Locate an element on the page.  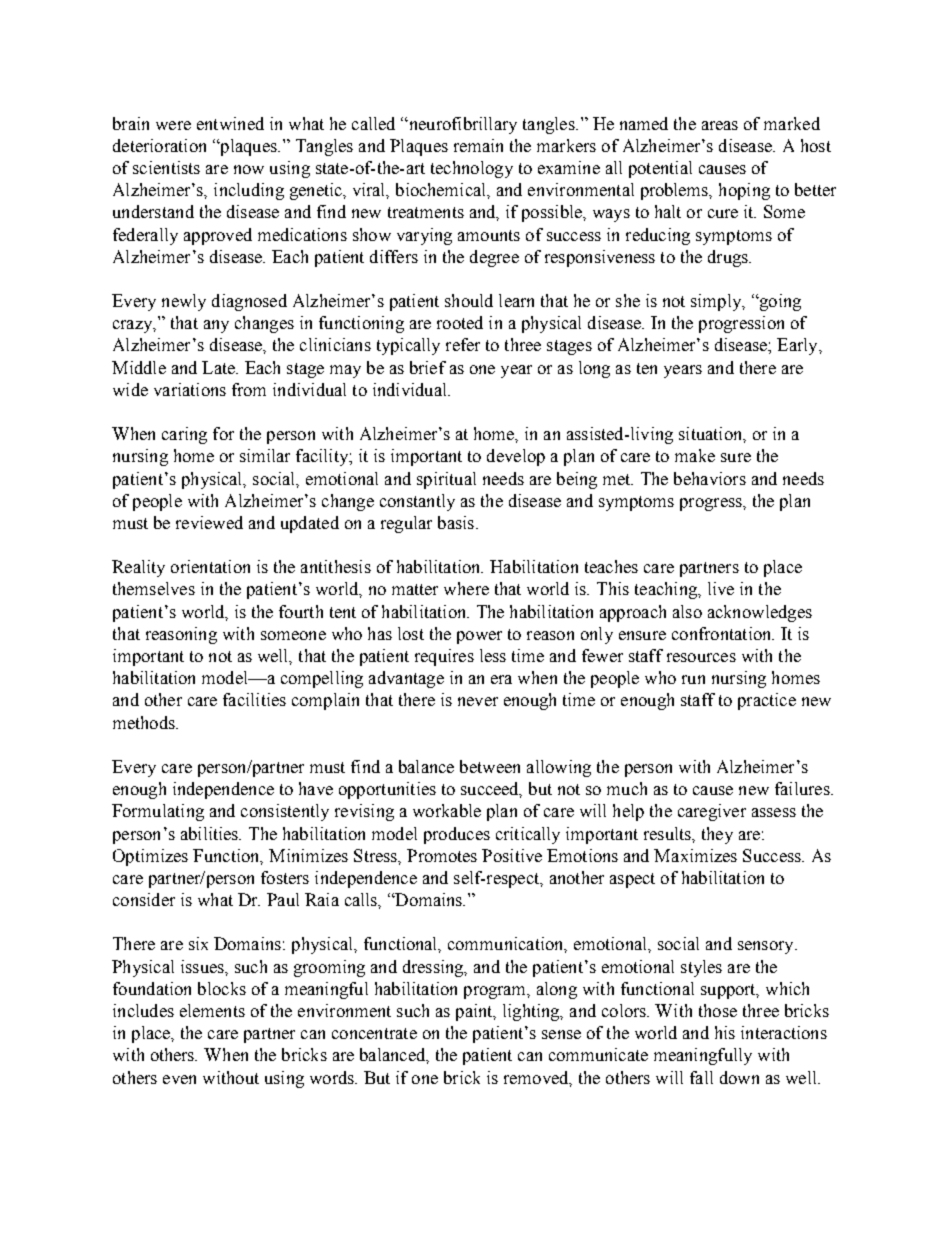
entwined is located at coordinates (230, 123).
